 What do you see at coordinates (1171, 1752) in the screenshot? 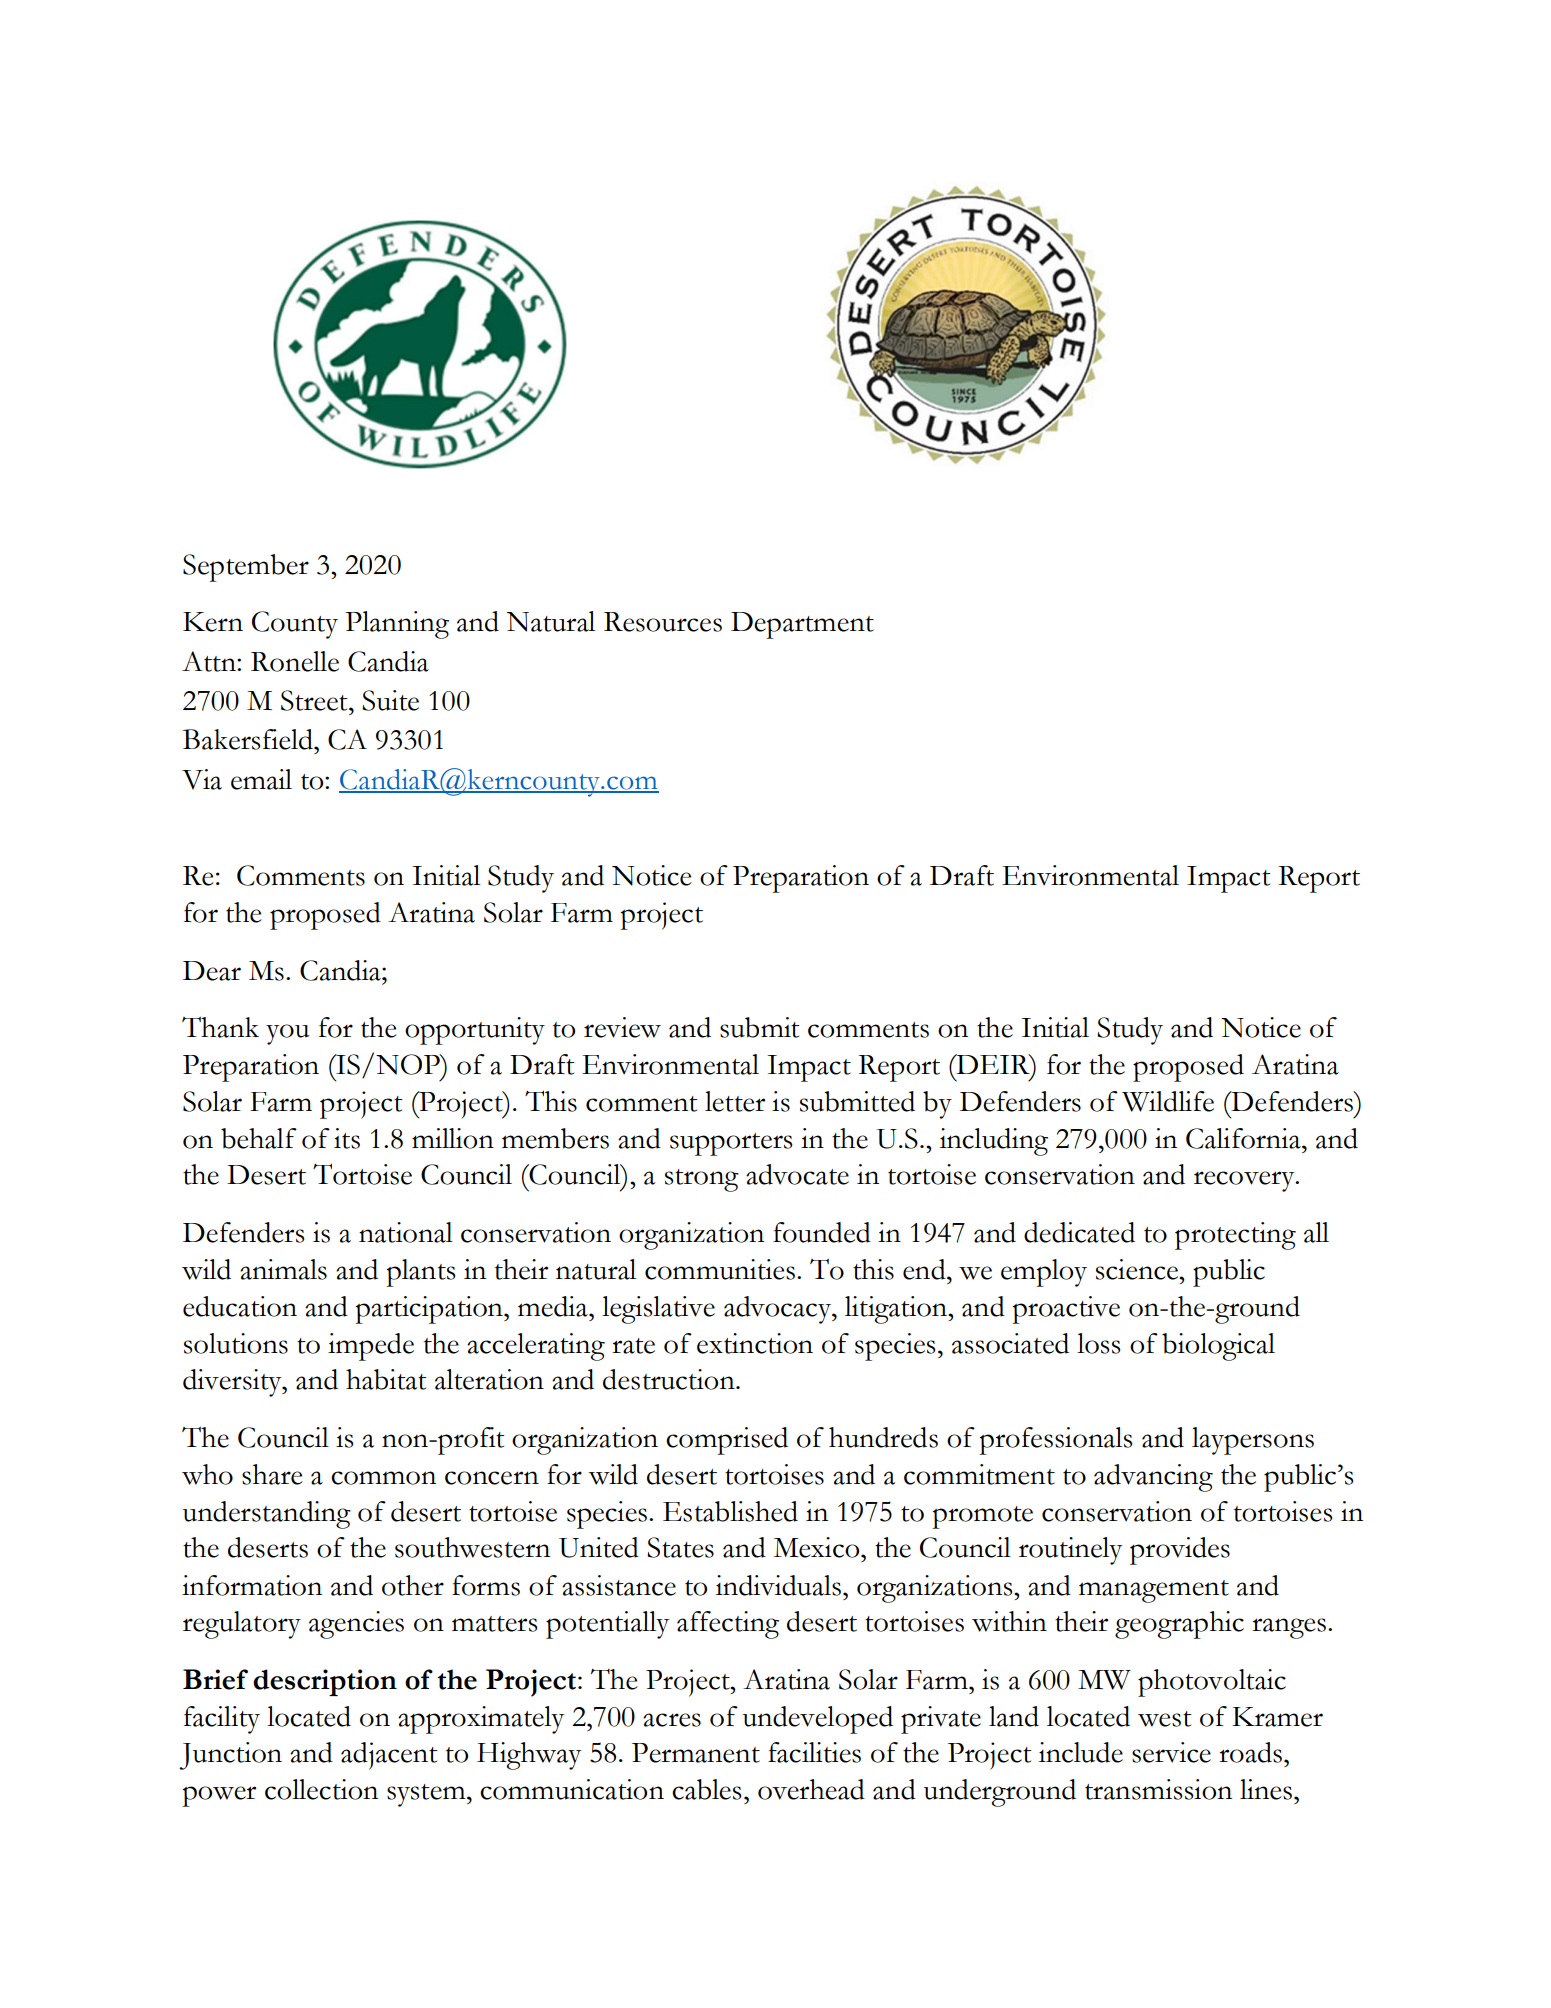
I see `service` at bounding box center [1171, 1752].
